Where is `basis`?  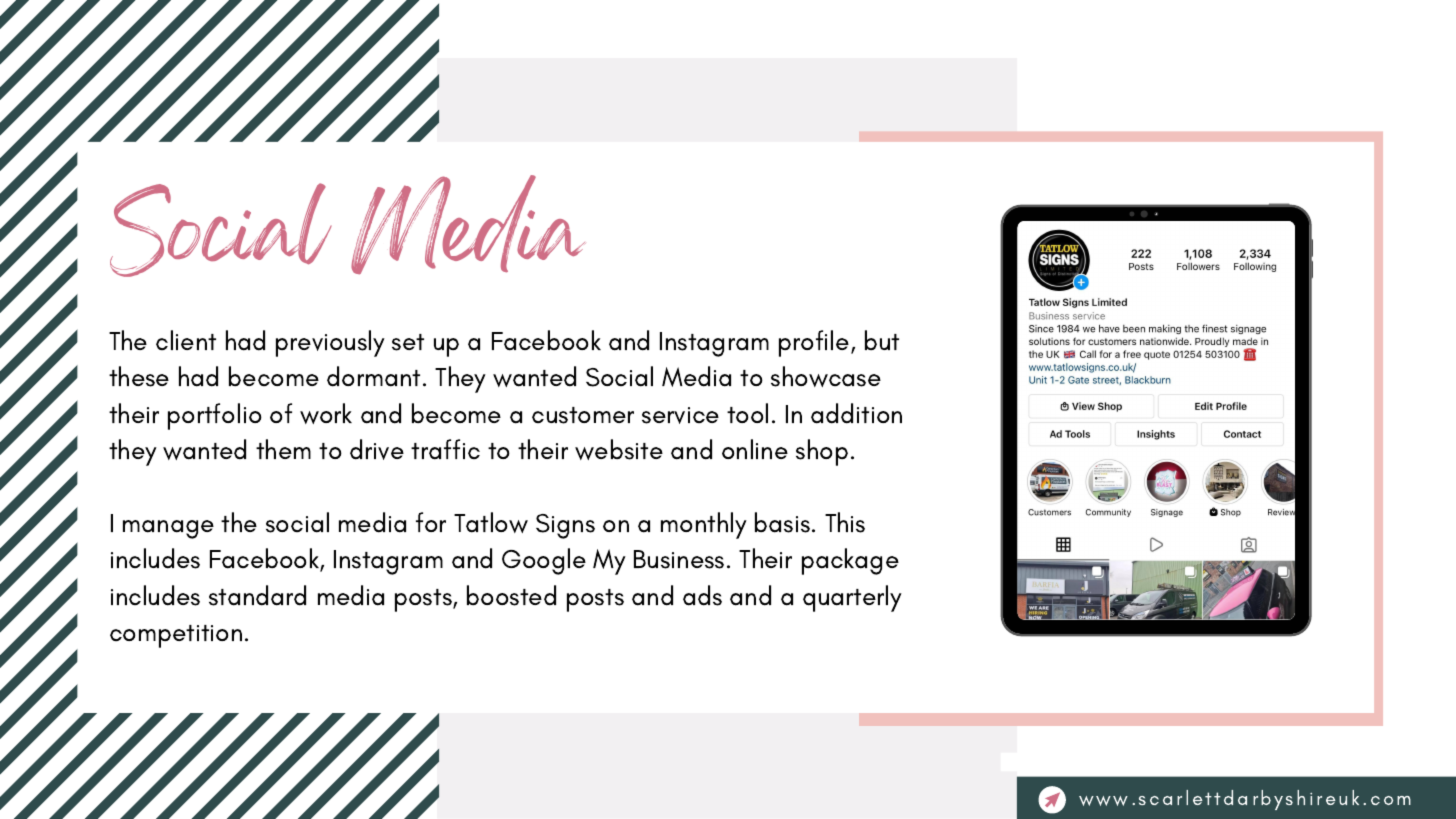
basis is located at coordinates (784, 522).
